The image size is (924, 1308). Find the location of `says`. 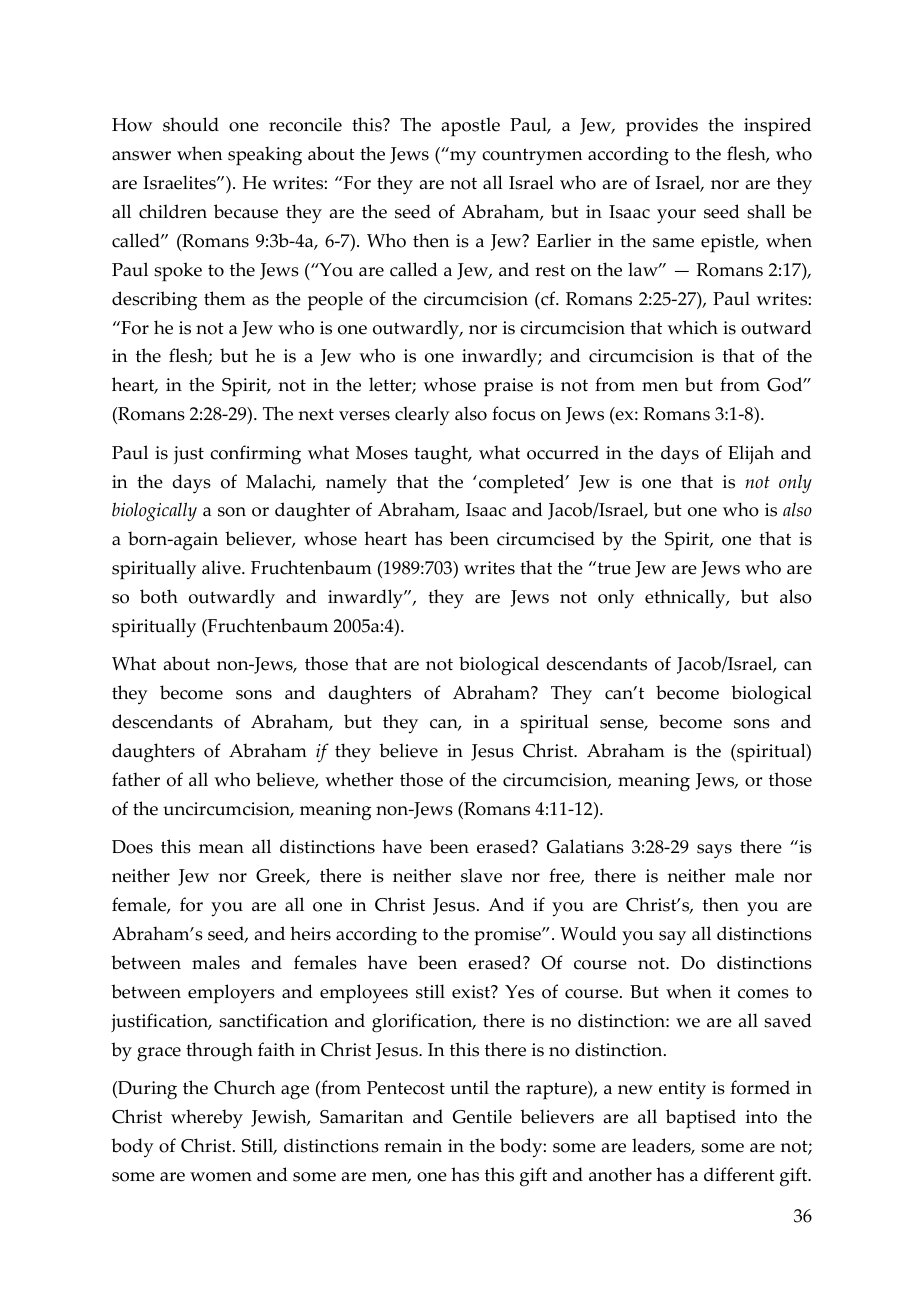

says is located at coordinates (714, 851).
